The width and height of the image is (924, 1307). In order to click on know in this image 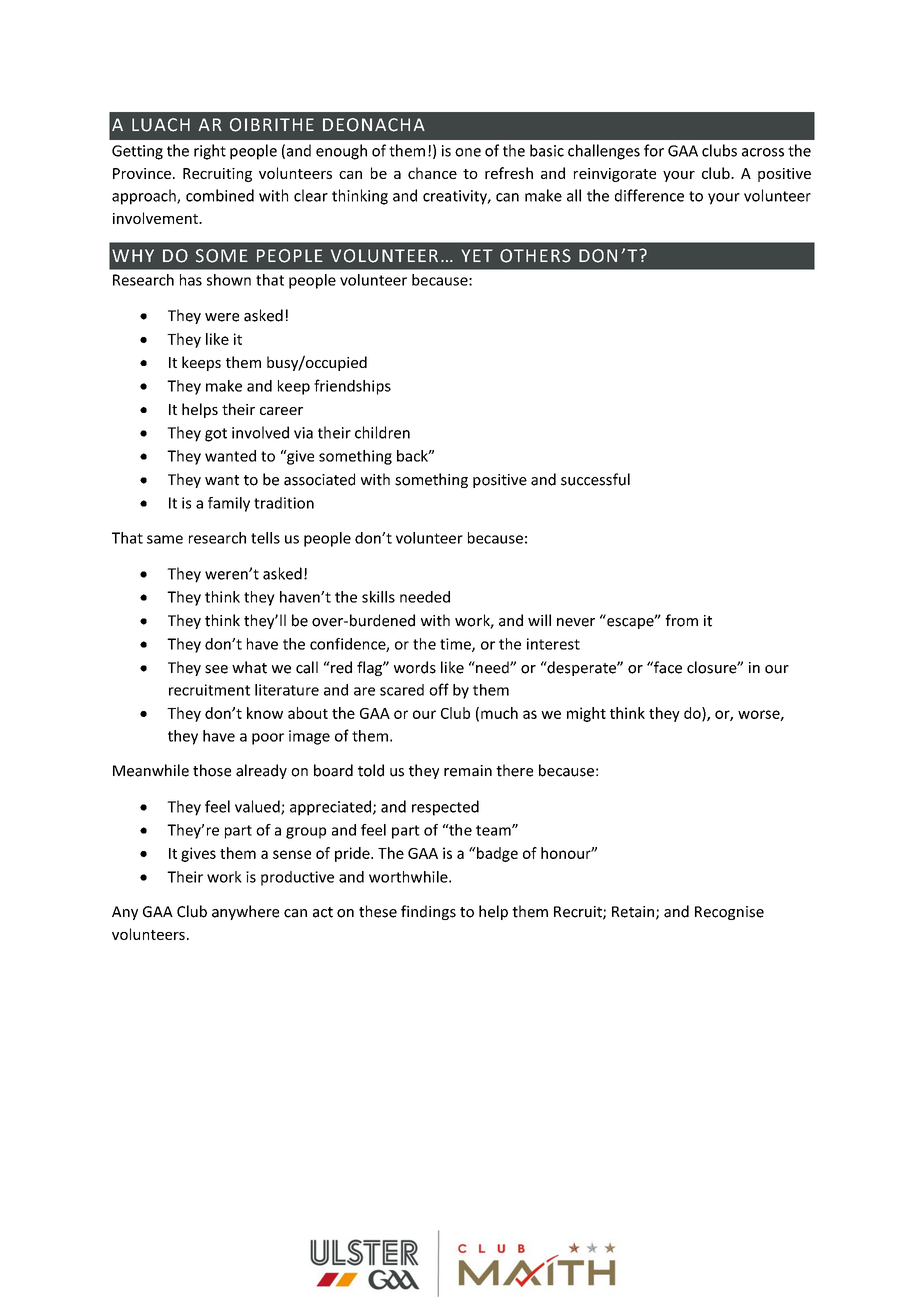, I will do `click(265, 713)`.
